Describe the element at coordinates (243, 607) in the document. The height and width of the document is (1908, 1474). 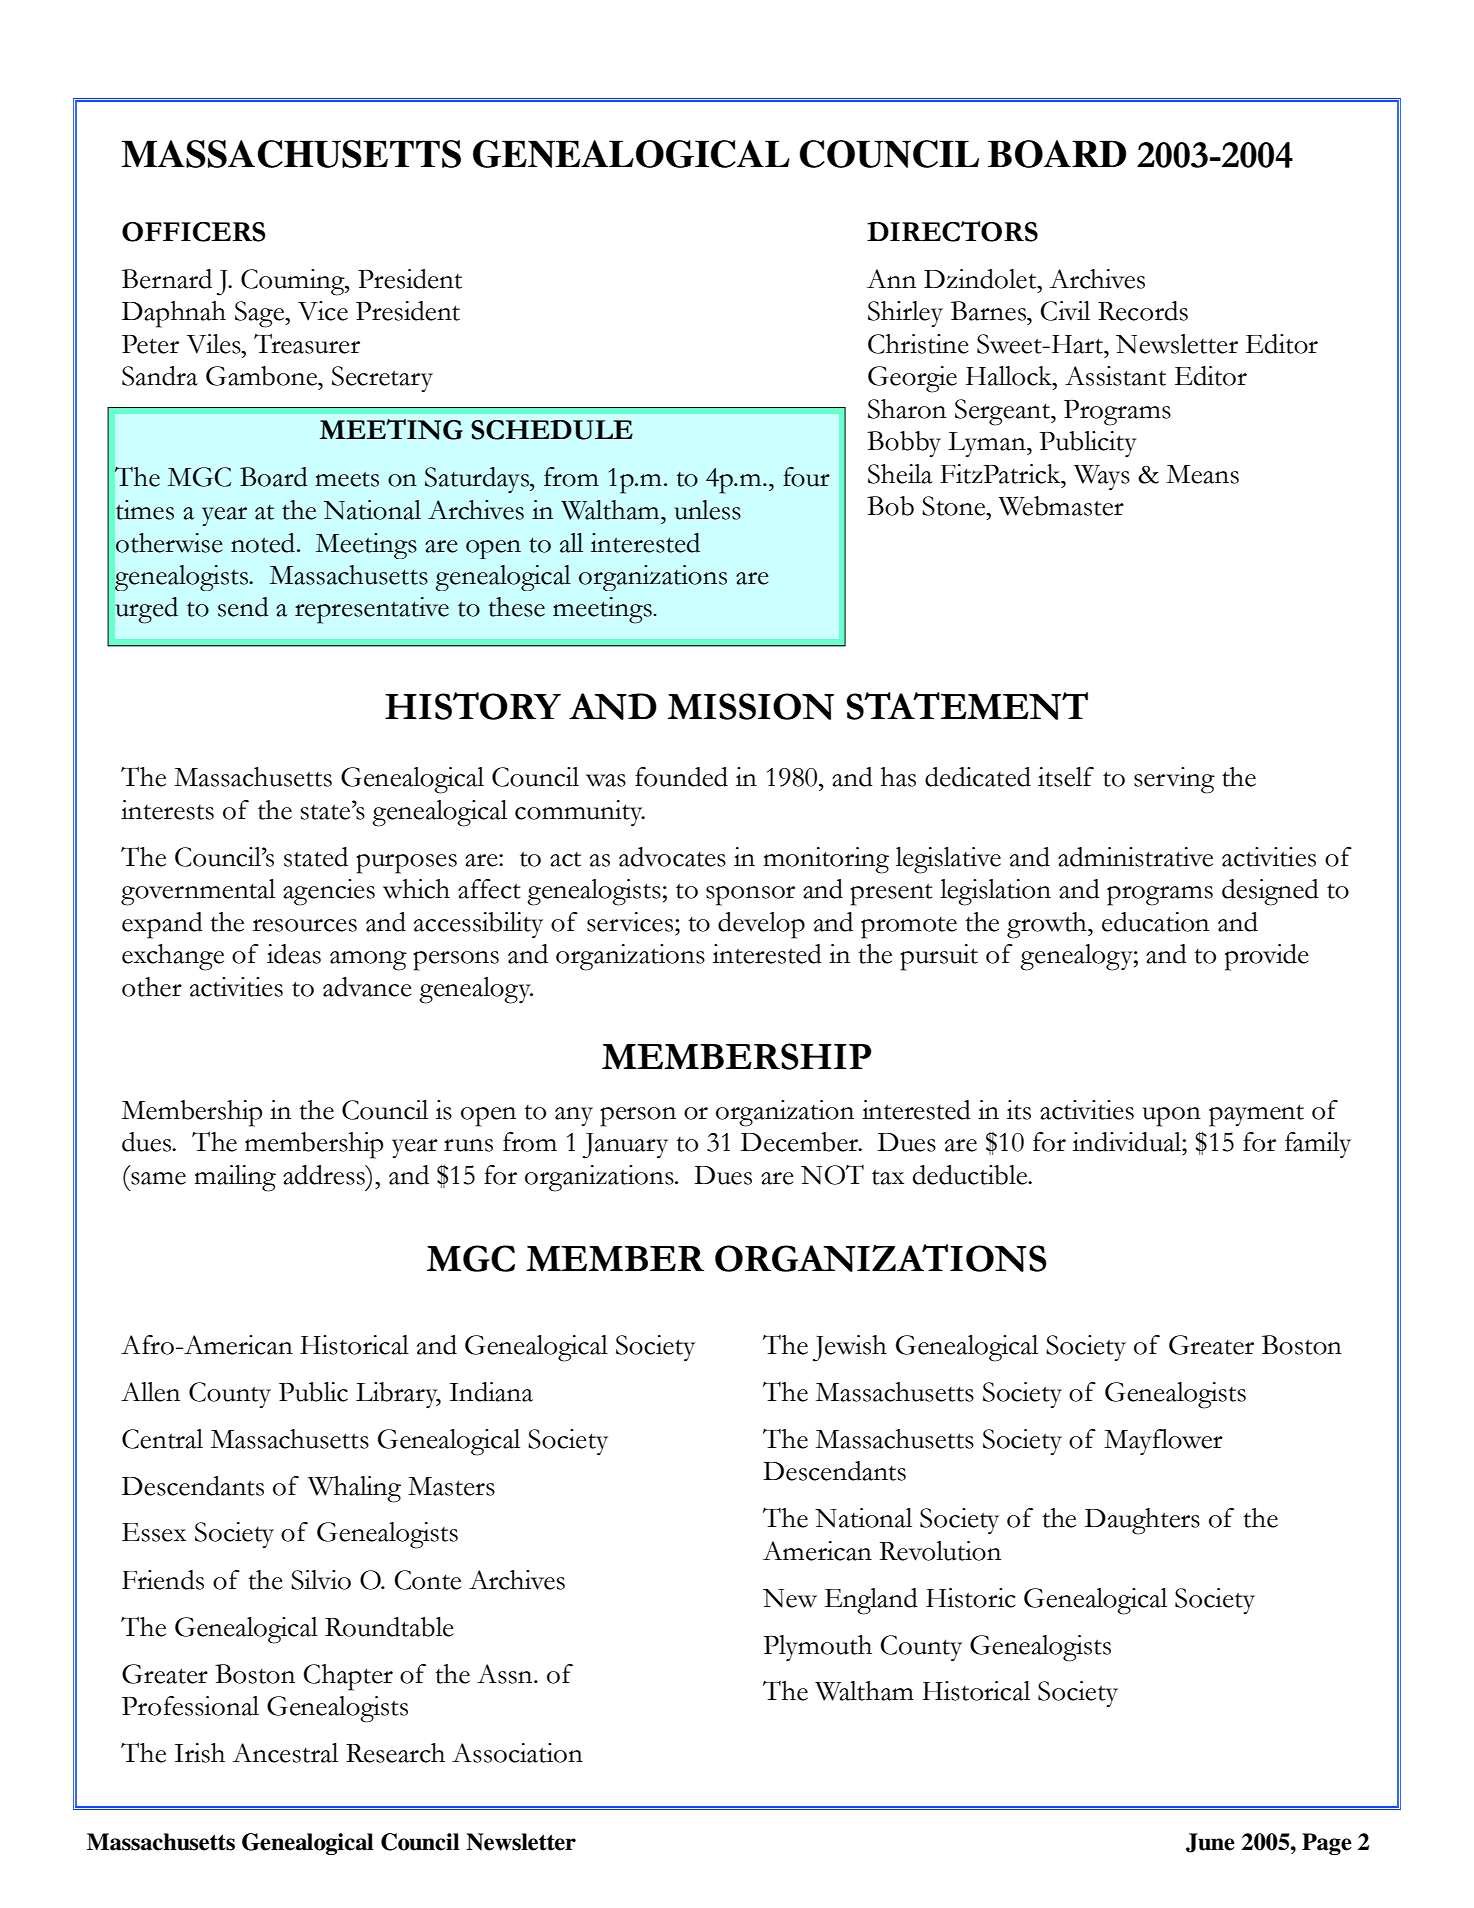
I see `send` at that location.
